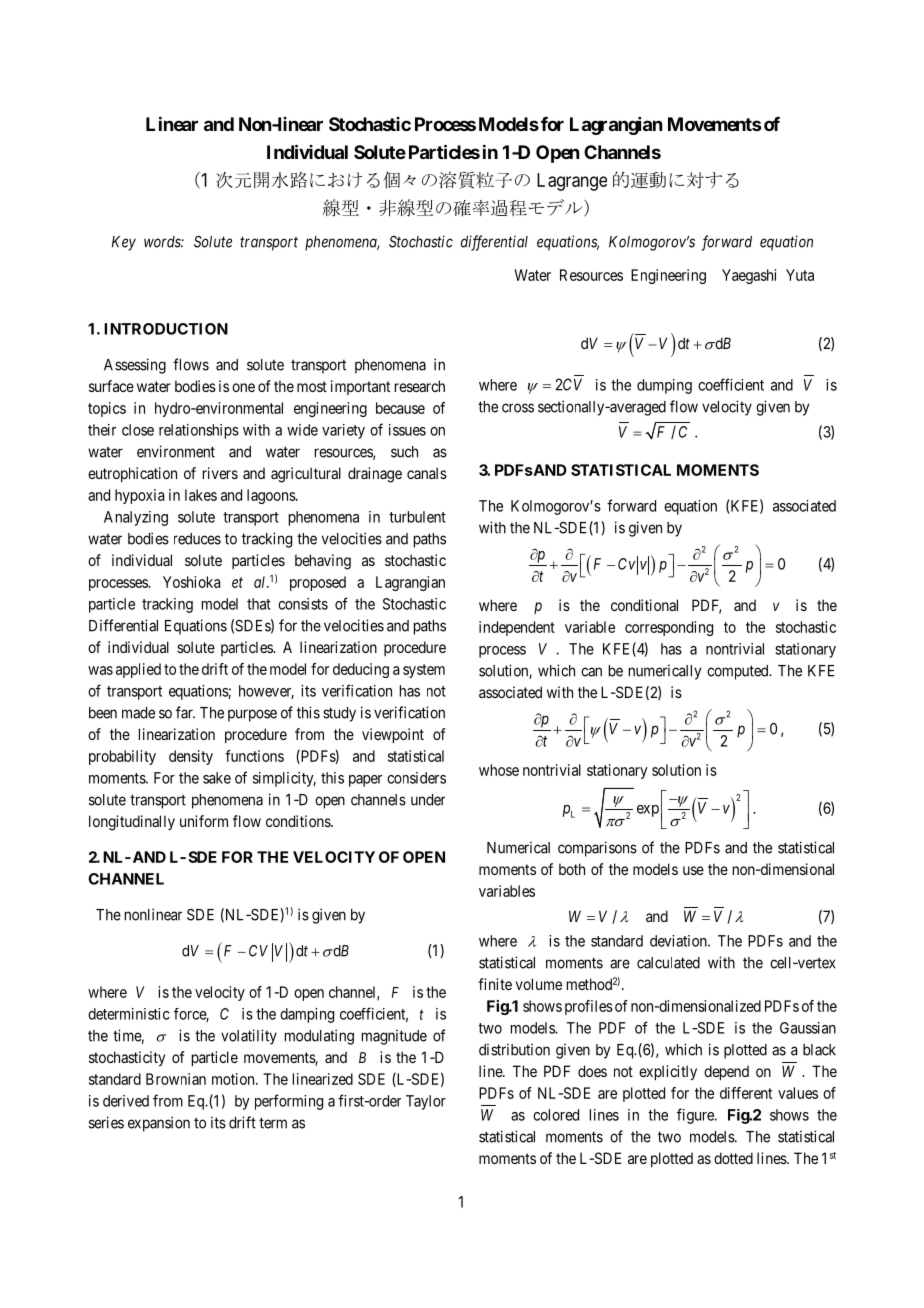  What do you see at coordinates (124, 243) in the page?
I see `Key` at bounding box center [124, 243].
